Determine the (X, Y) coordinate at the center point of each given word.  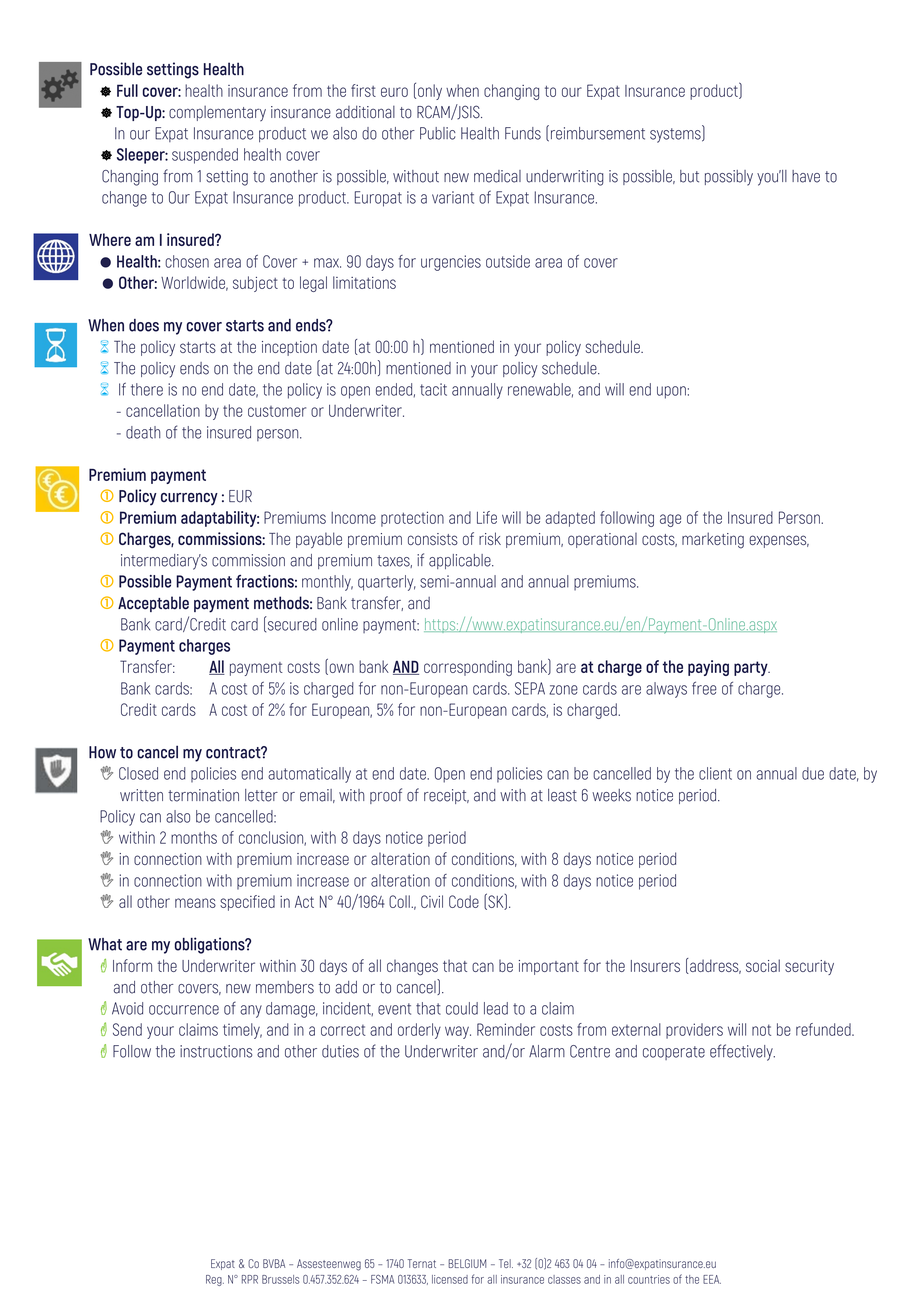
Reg (215, 1280)
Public (438, 133)
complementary (217, 113)
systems (676, 135)
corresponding (468, 668)
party (752, 668)
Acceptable (153, 604)
